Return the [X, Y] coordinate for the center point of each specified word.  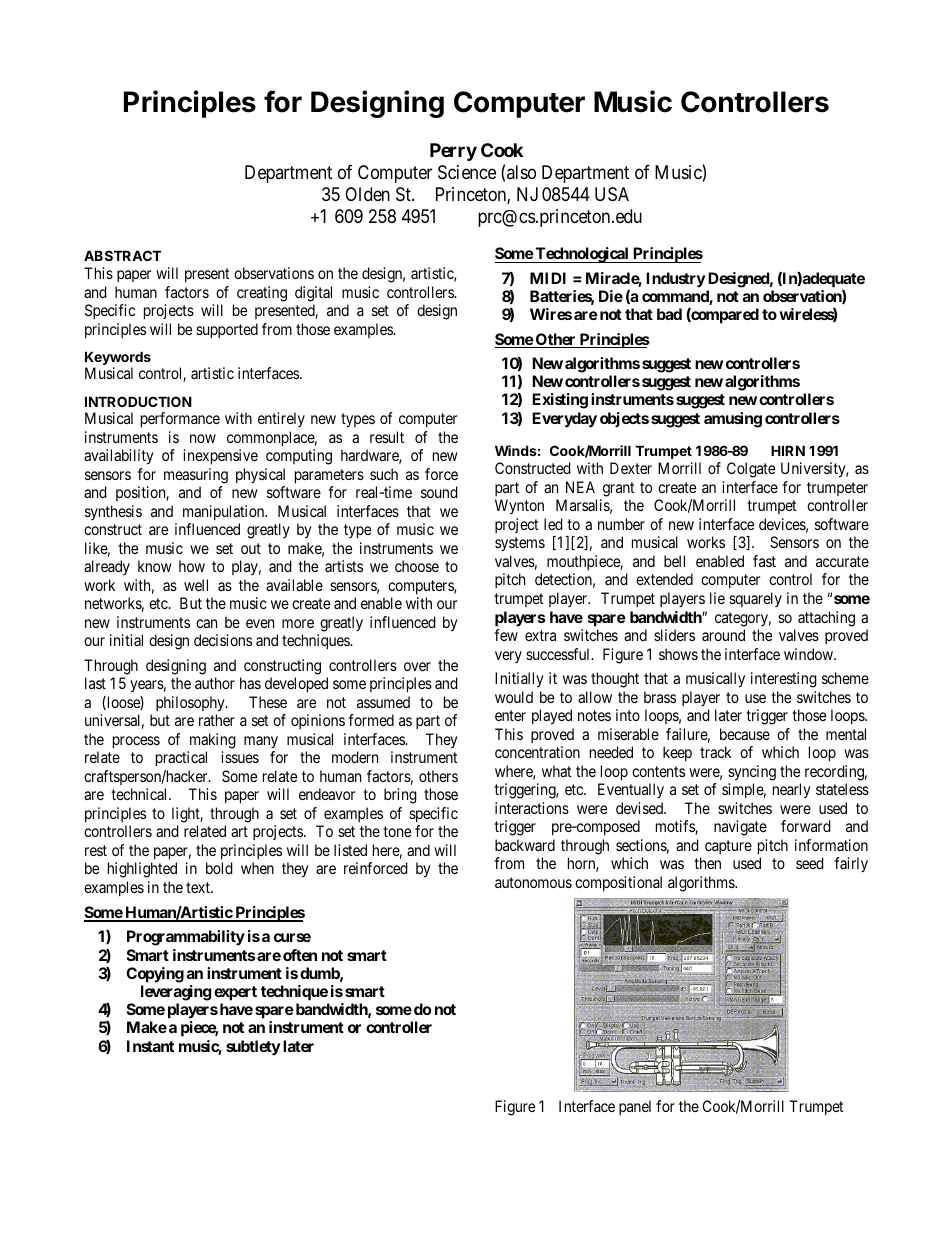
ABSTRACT [122, 255]
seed [810, 863]
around [723, 635]
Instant [150, 1046]
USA [612, 194]
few [506, 635]
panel [635, 1107]
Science [467, 172]
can [206, 623]
